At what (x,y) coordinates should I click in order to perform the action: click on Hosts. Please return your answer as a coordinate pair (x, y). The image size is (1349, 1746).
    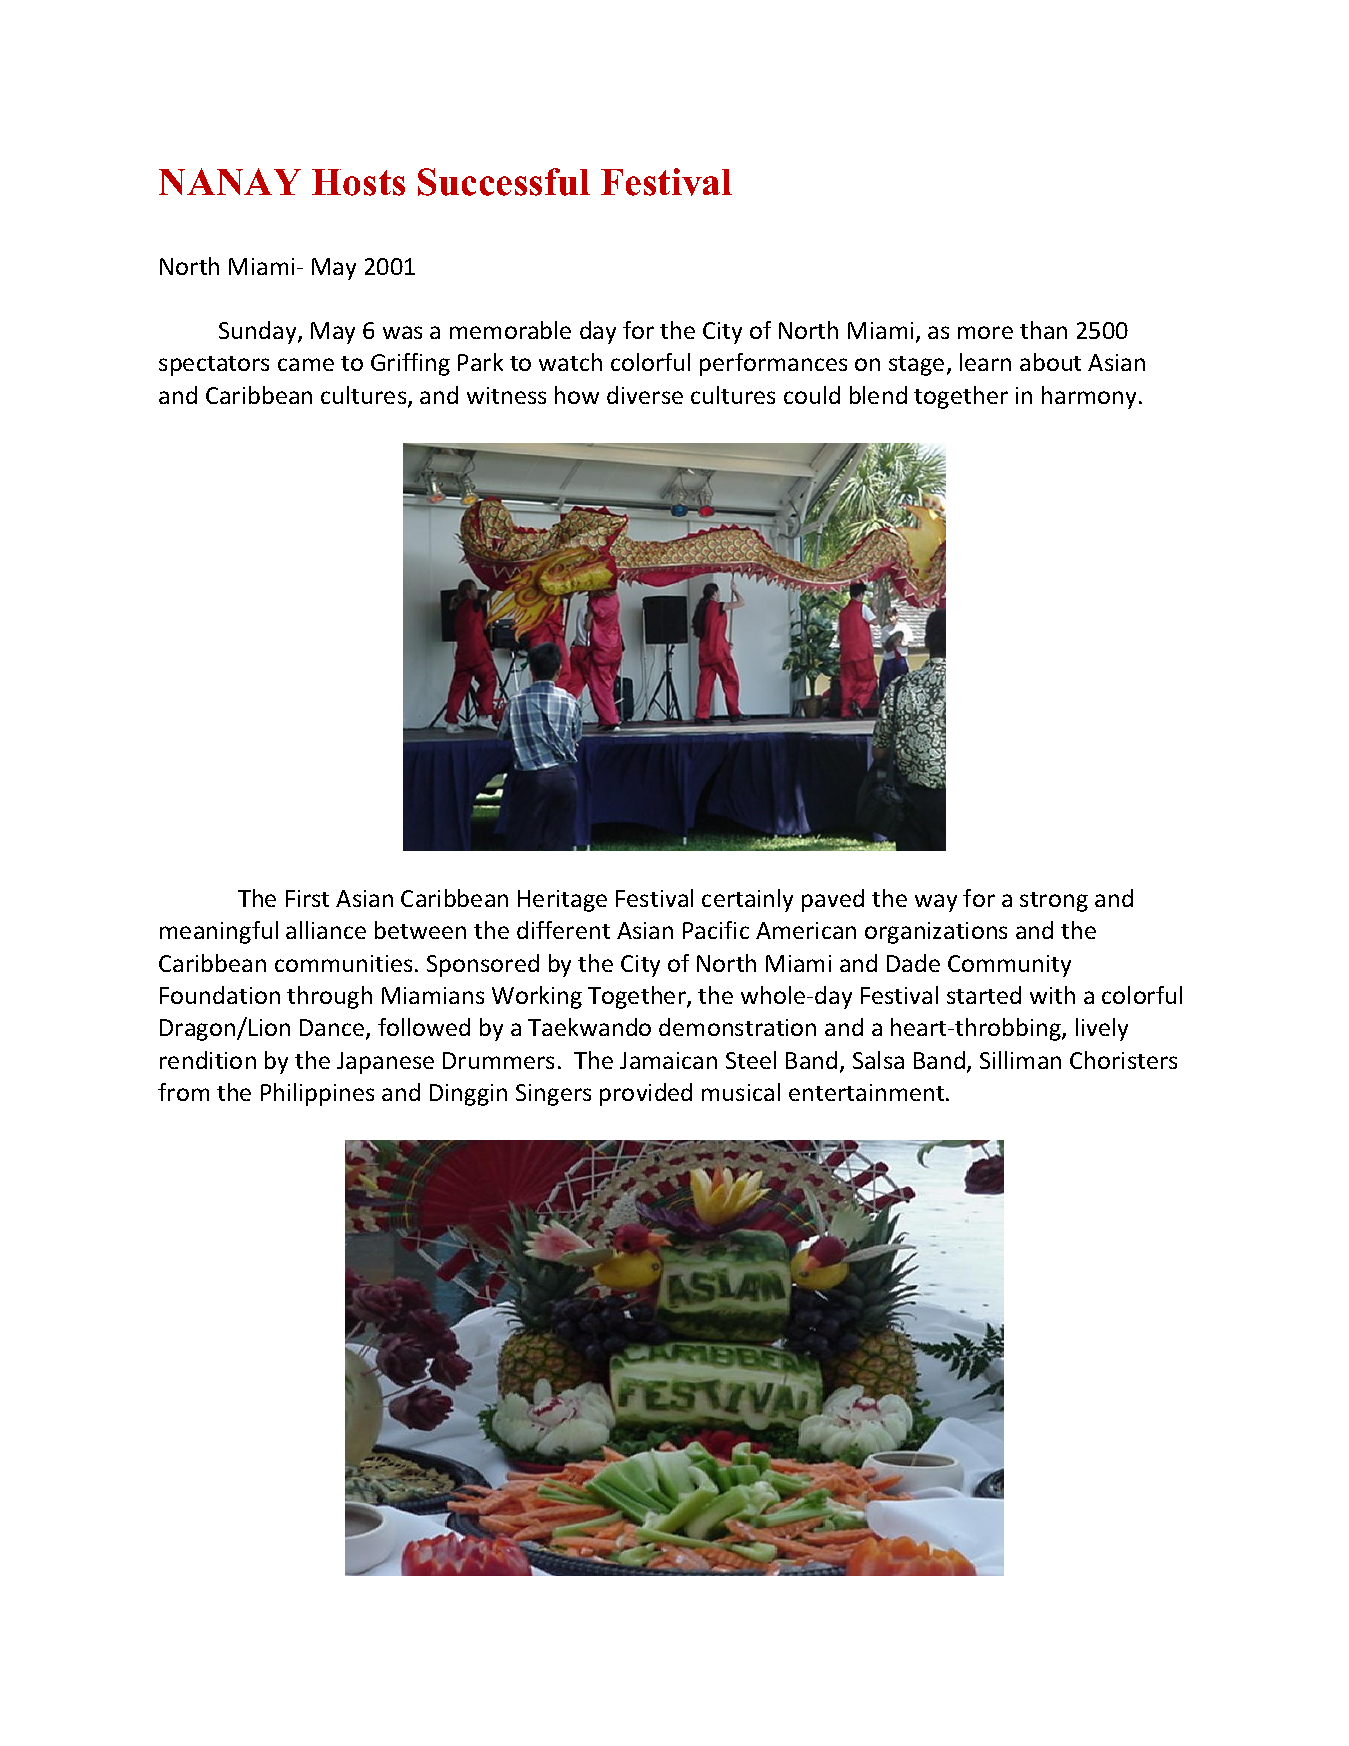
    Looking at the image, I should click on (358, 182).
